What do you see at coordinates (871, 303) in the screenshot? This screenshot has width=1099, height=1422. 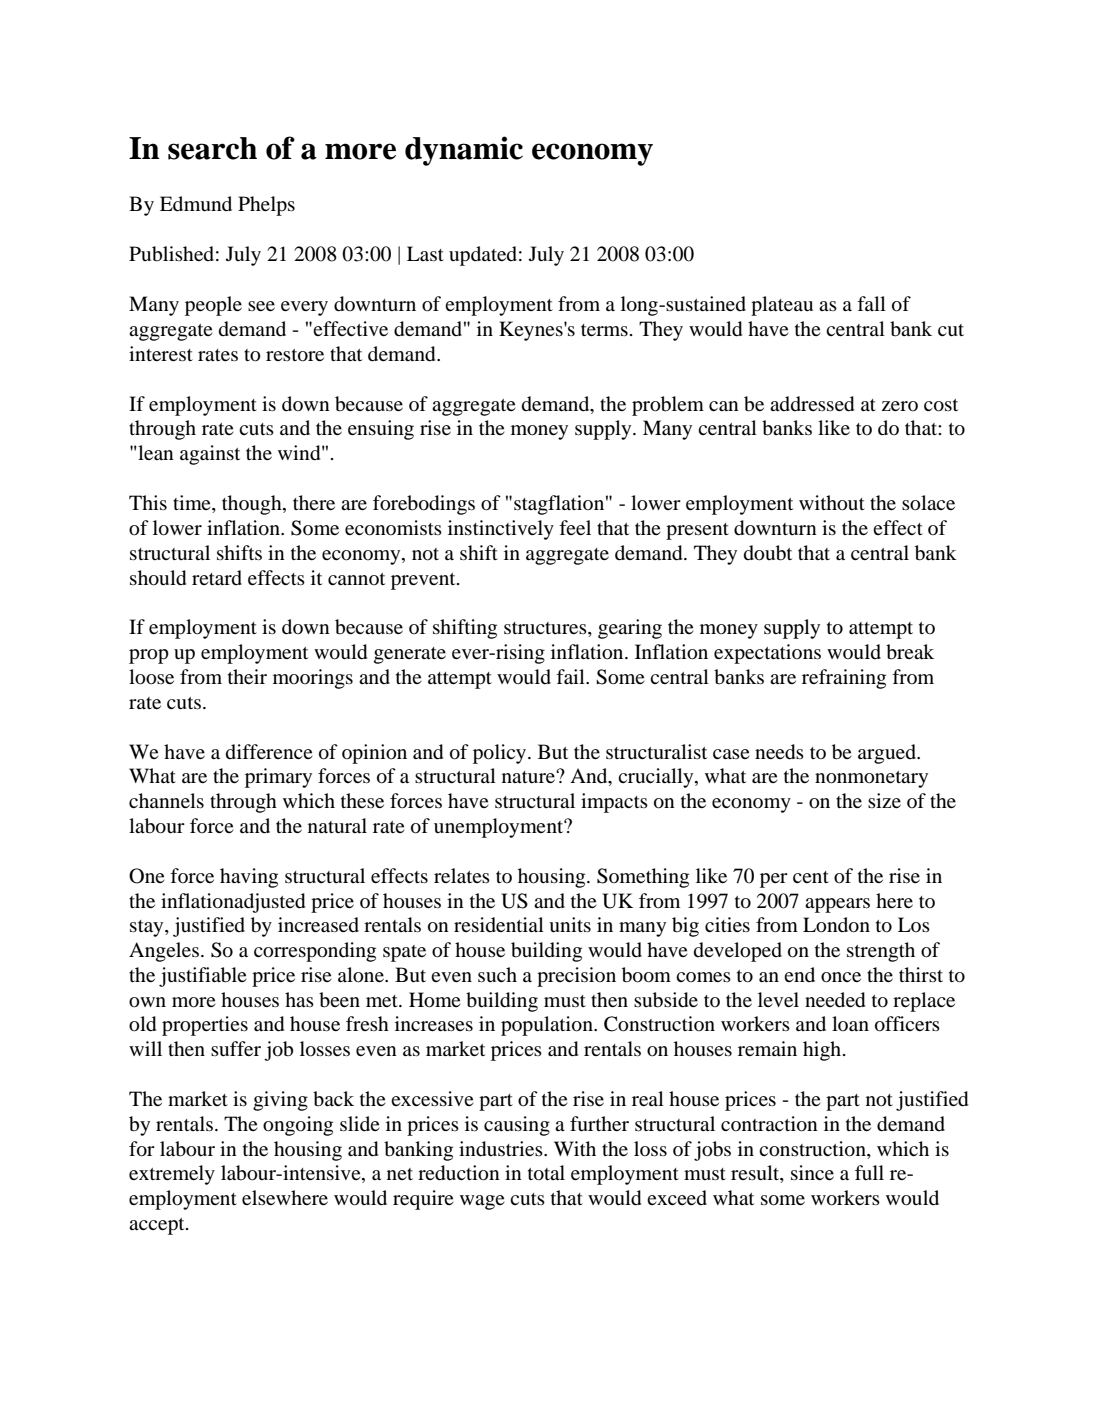 I see `fall` at bounding box center [871, 303].
